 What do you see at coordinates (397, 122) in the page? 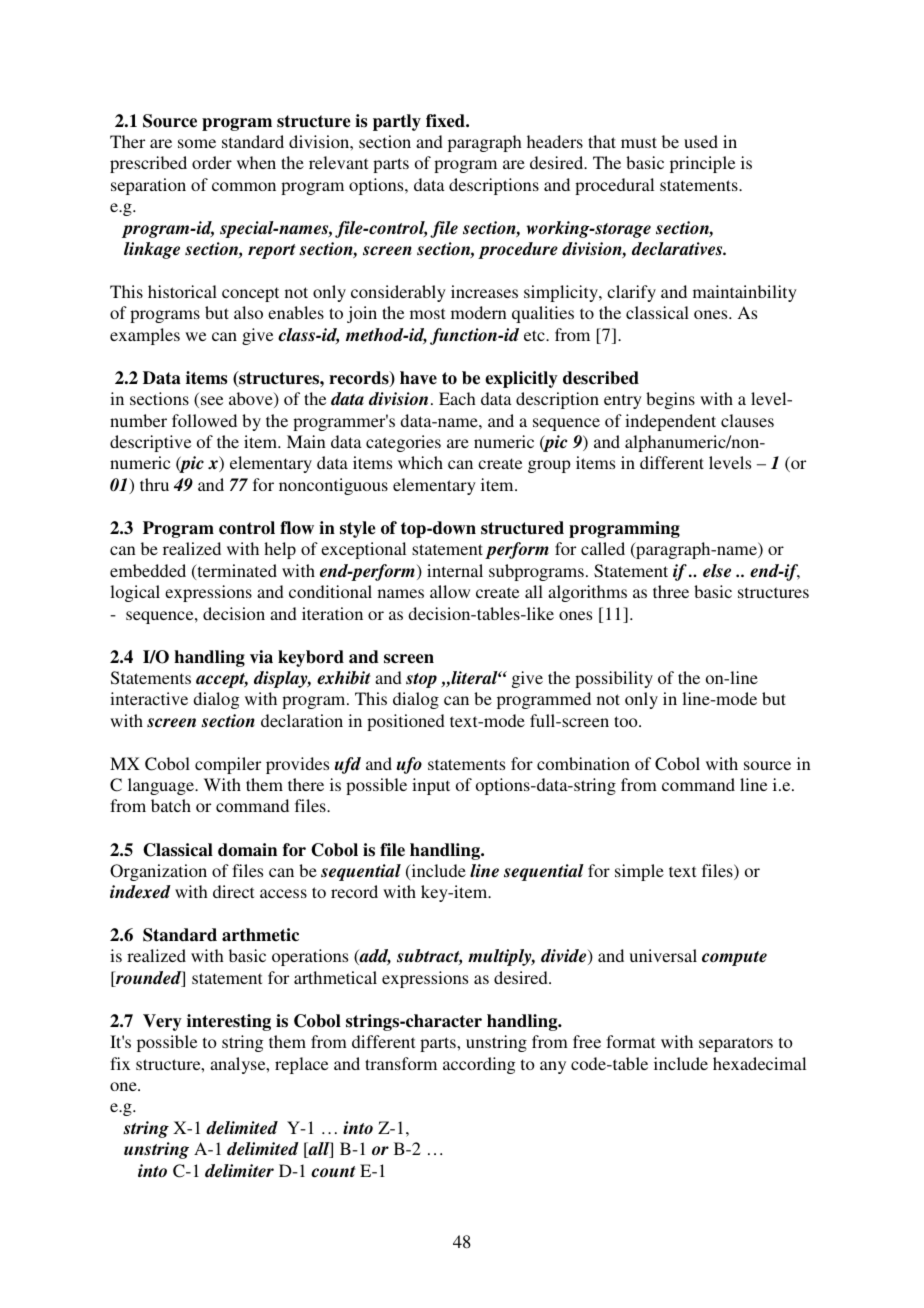
I see `partly` at bounding box center [397, 122].
